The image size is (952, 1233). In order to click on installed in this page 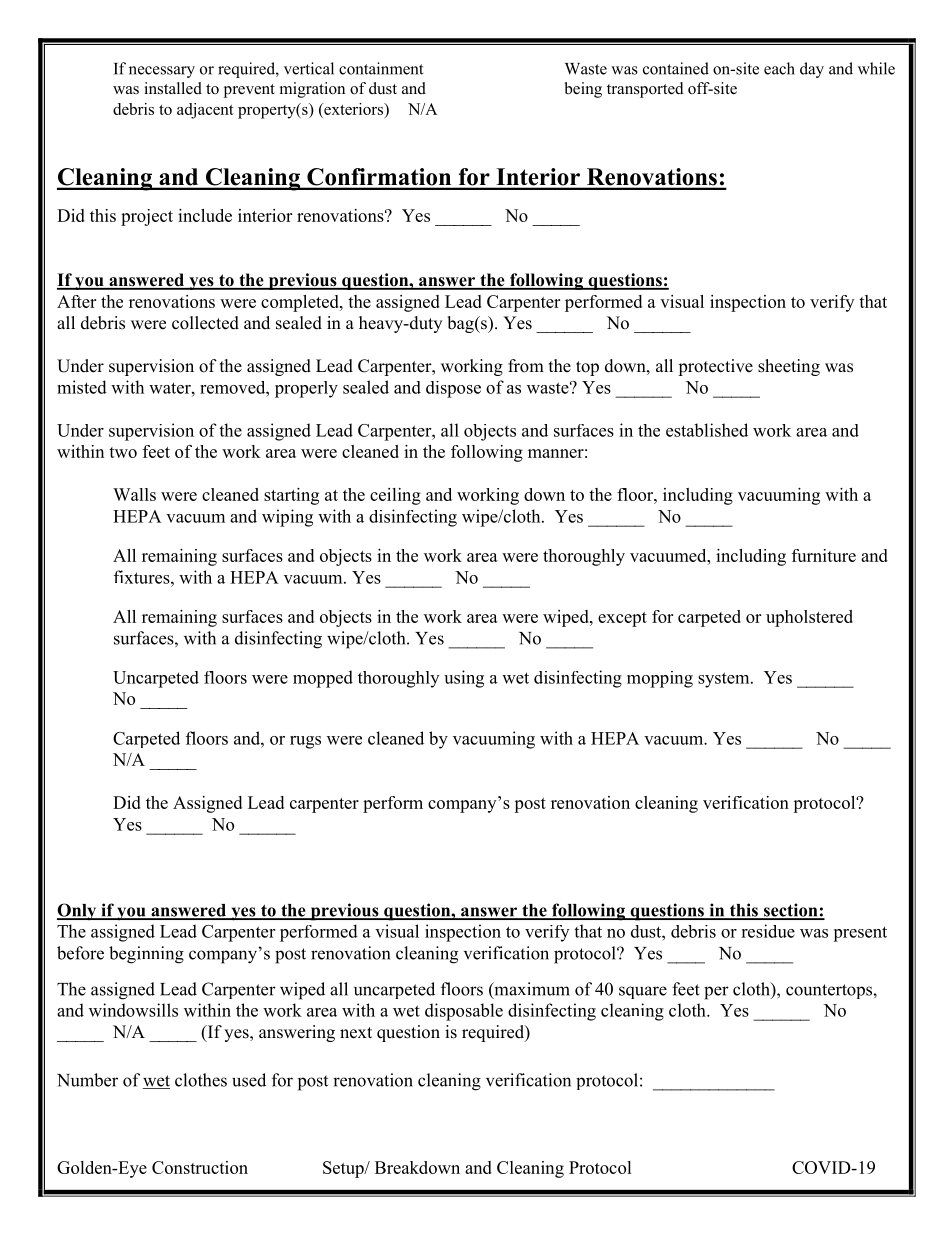, I will do `click(173, 88)`.
